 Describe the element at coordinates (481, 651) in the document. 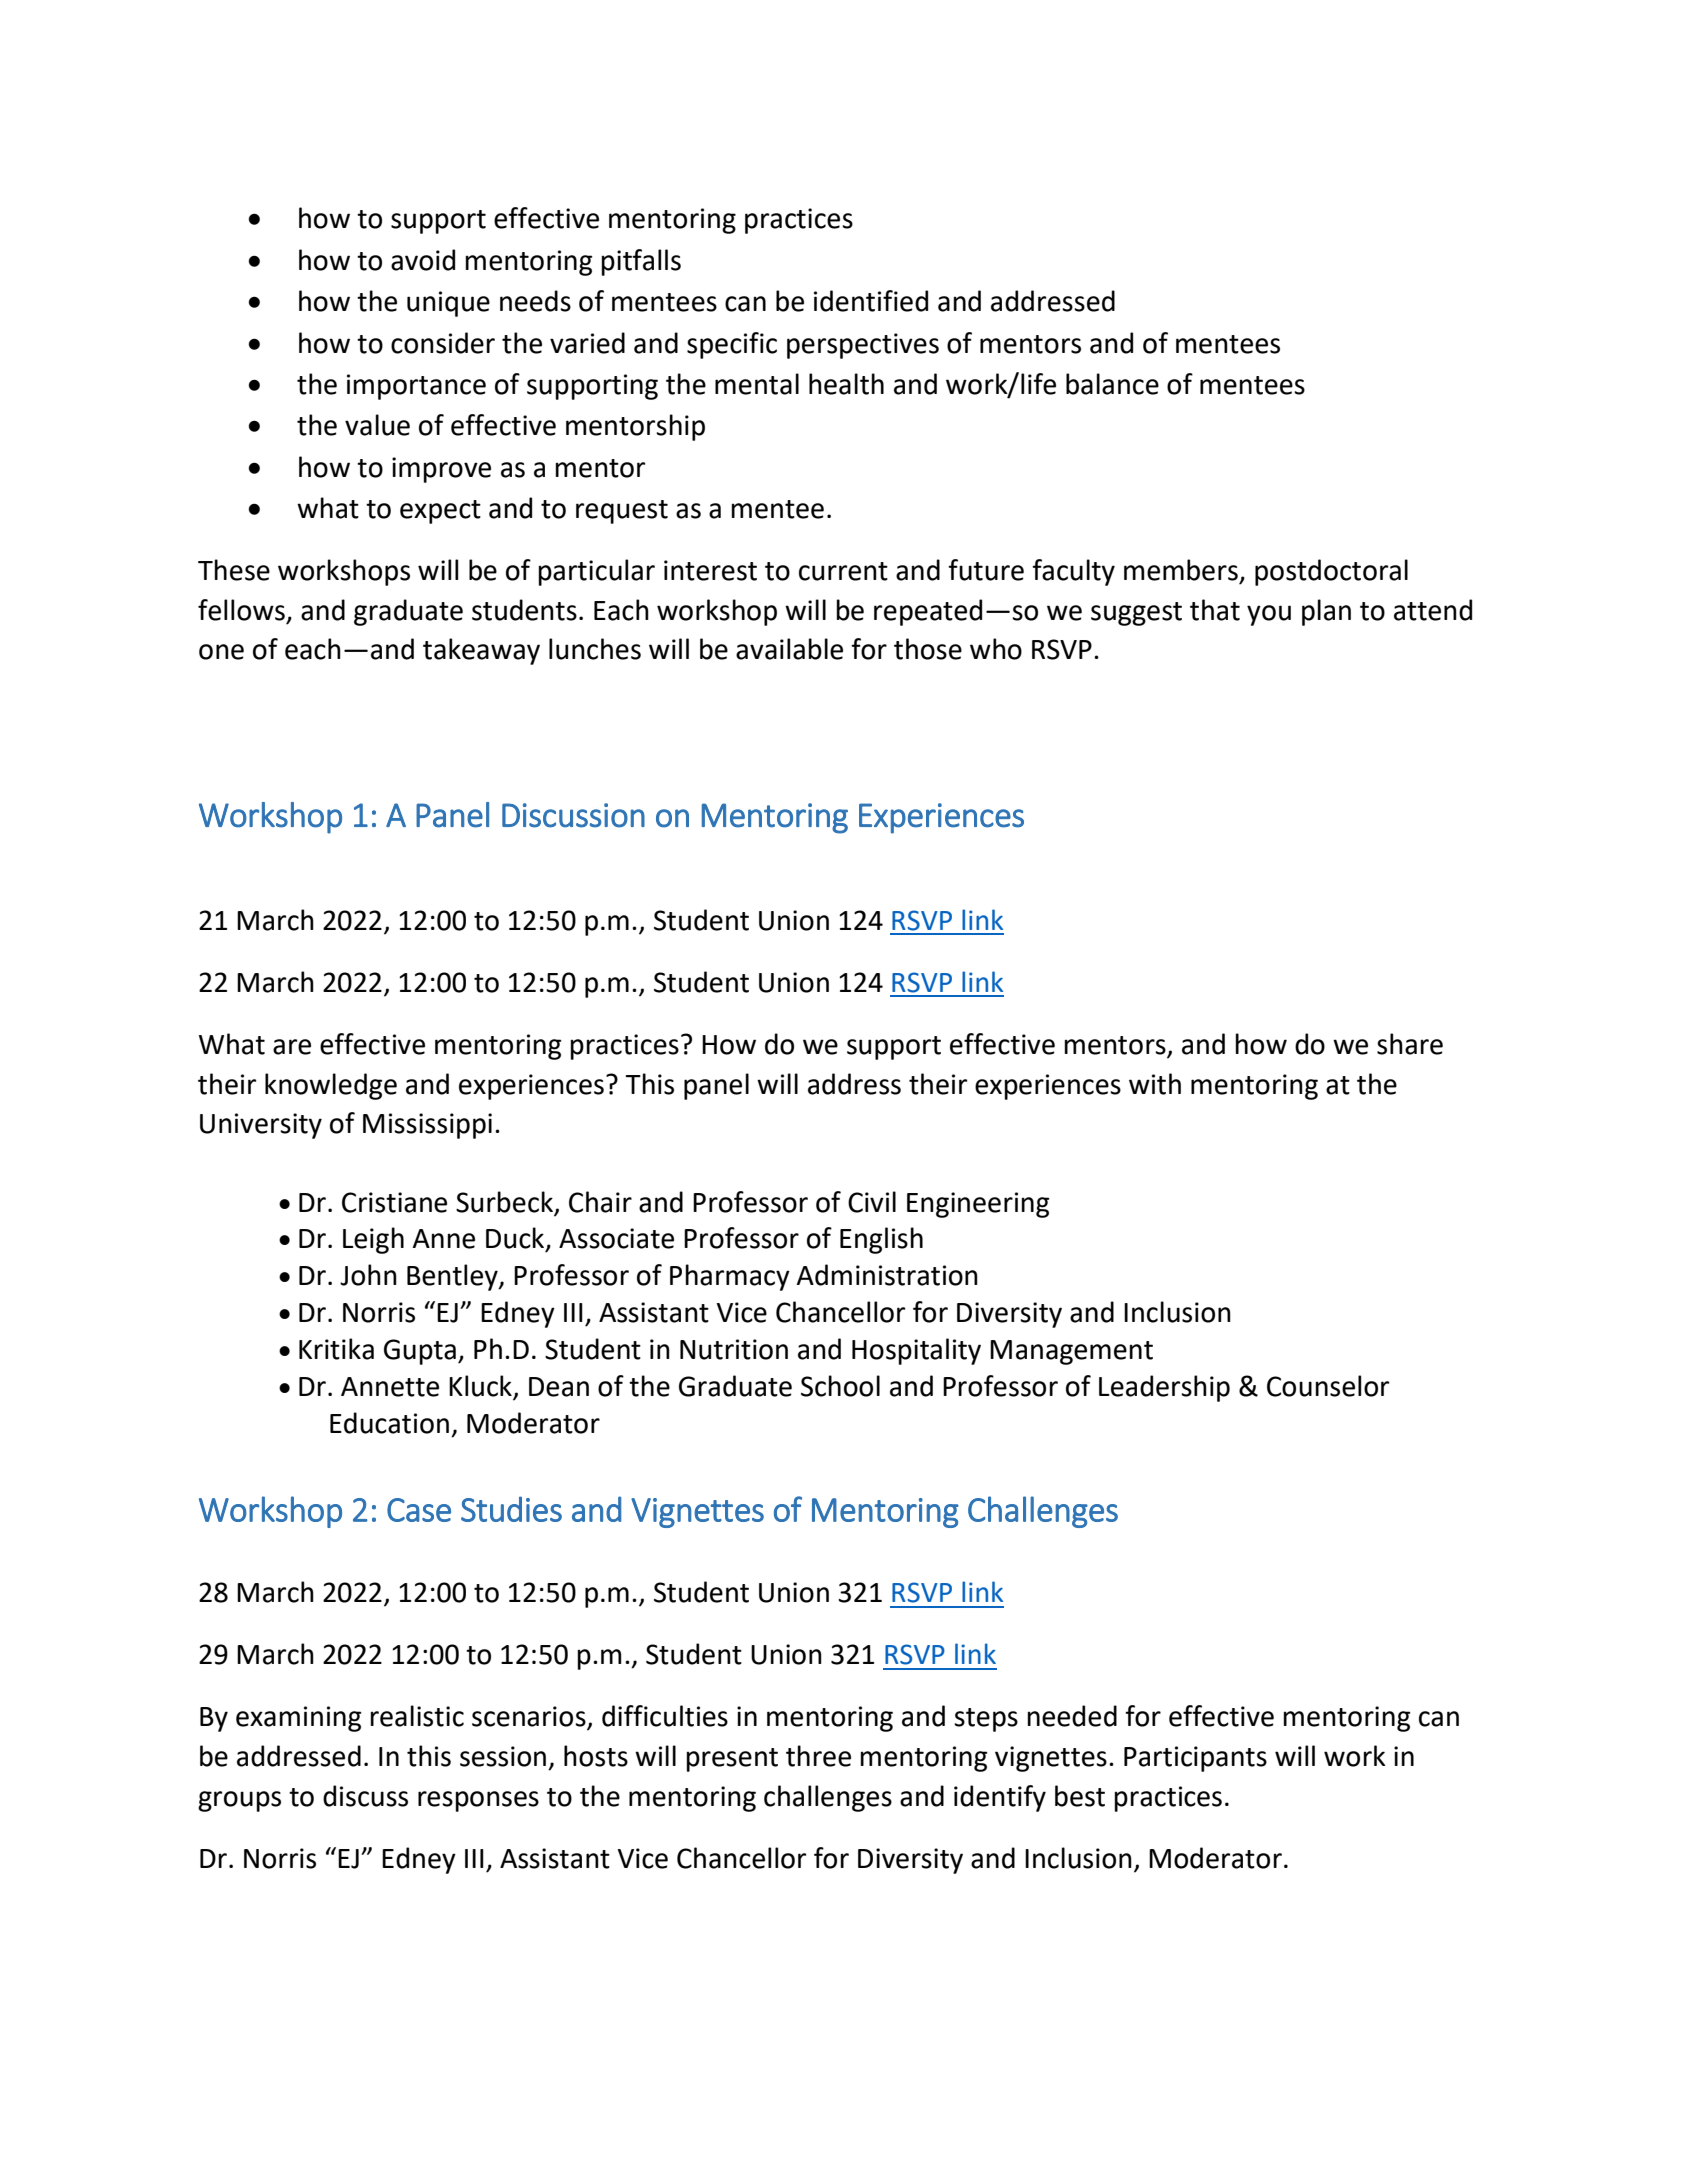

I see `takeaway` at that location.
